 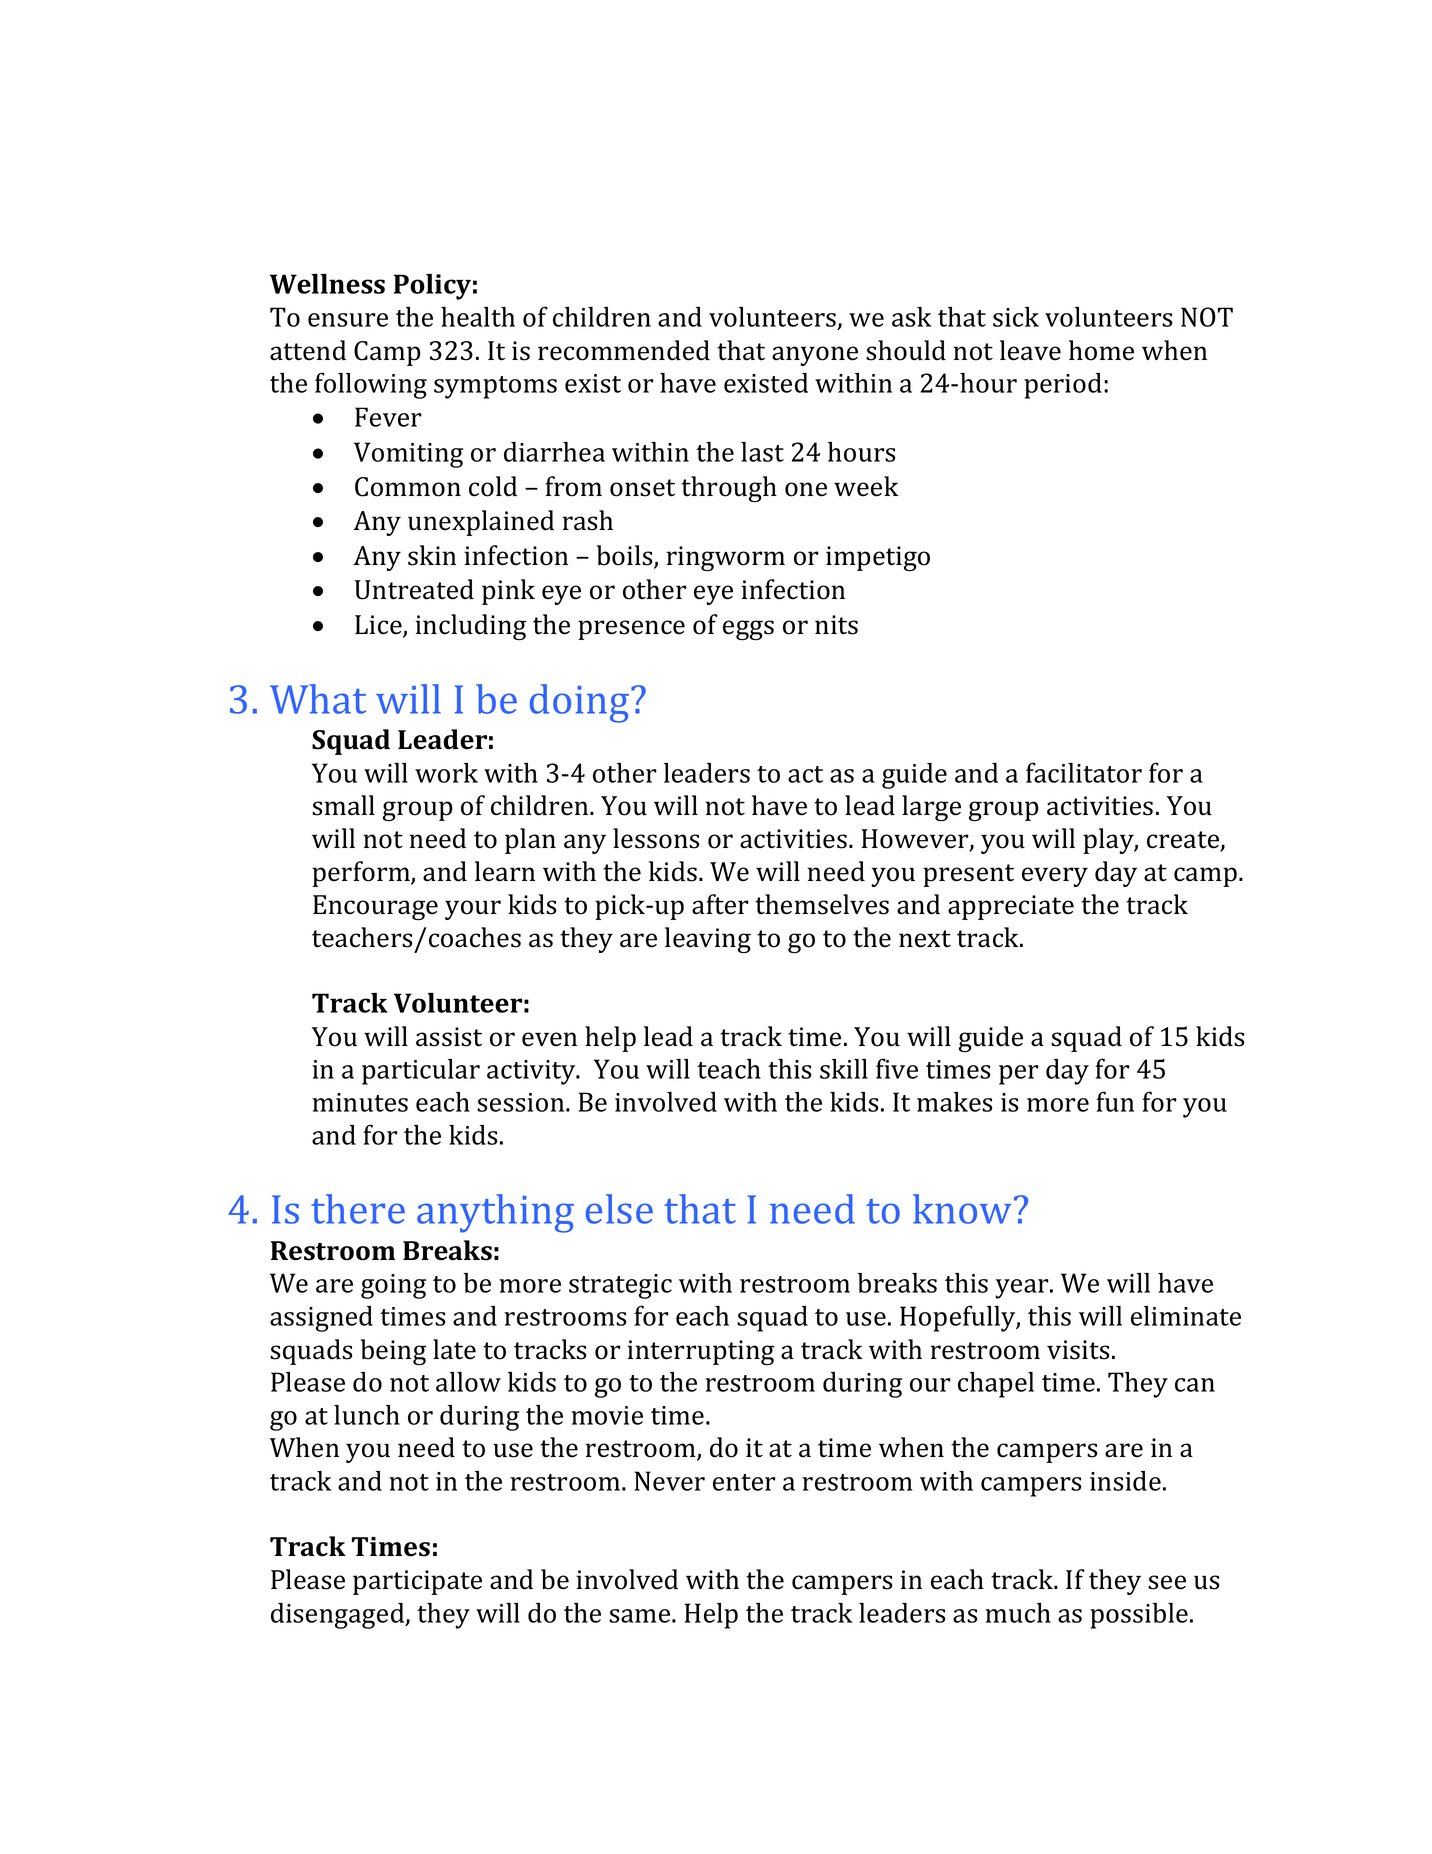 What do you see at coordinates (478, 317) in the screenshot?
I see `health` at bounding box center [478, 317].
